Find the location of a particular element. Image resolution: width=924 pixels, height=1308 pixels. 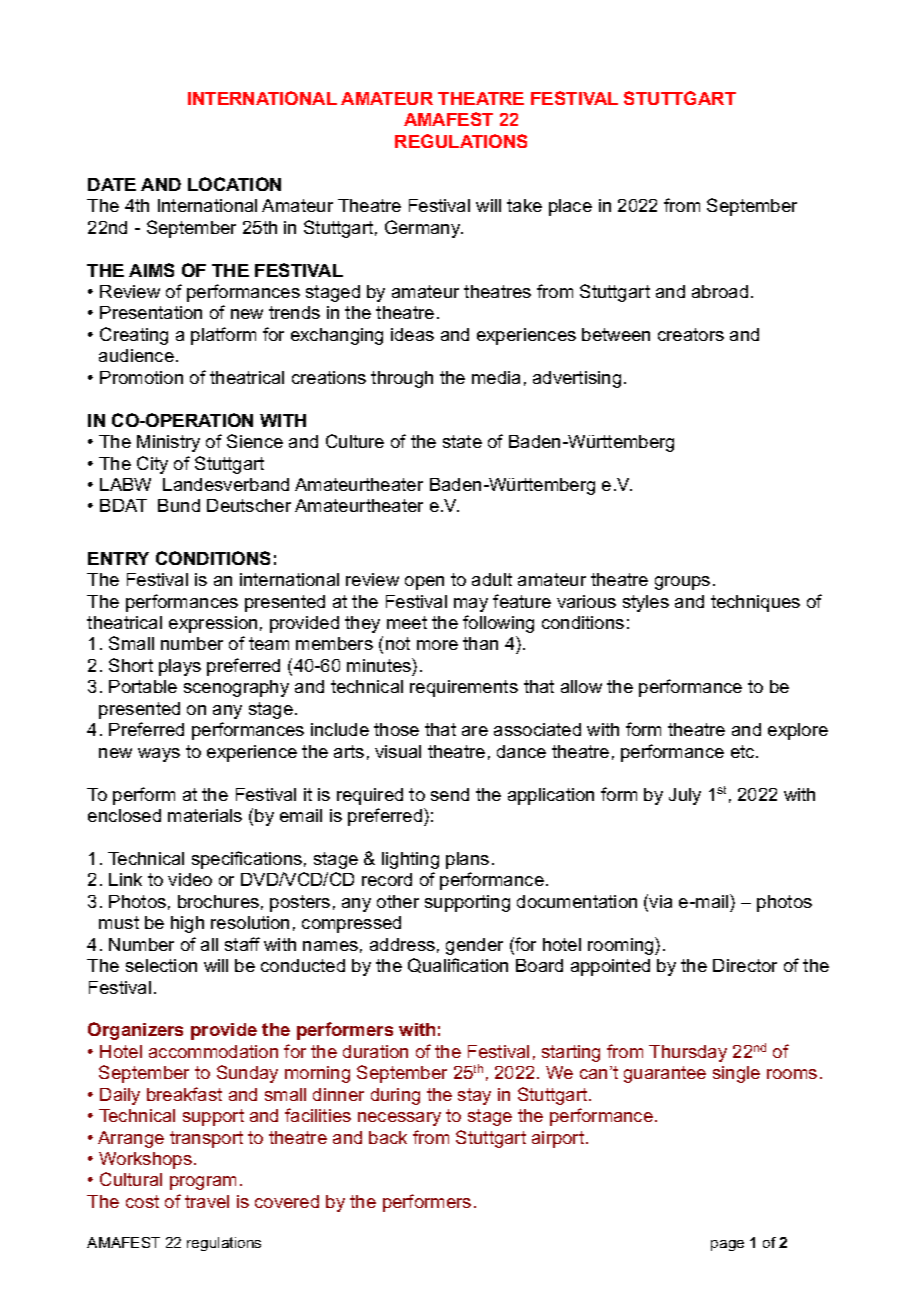

back is located at coordinates (388, 1137).
